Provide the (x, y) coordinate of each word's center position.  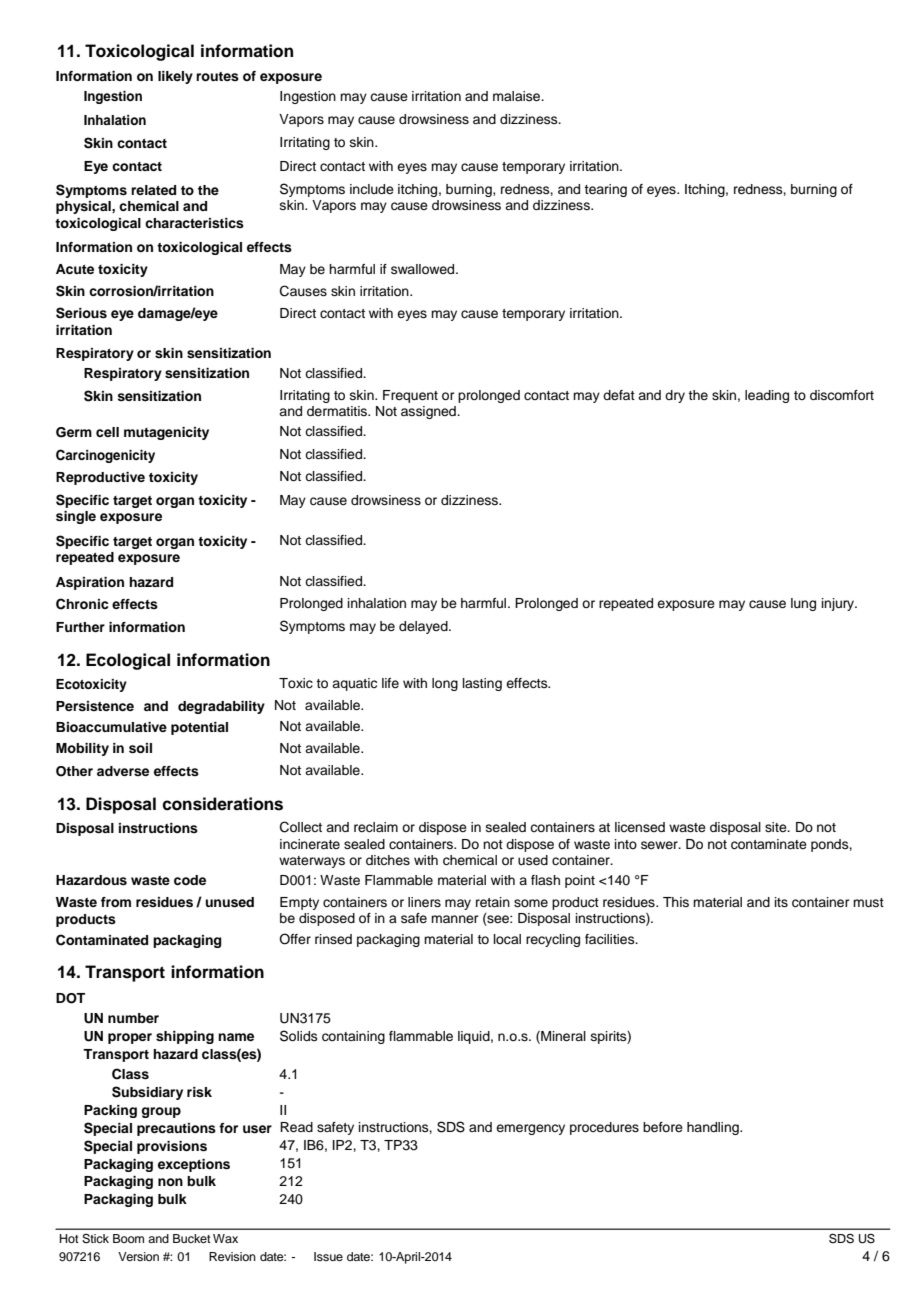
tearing (605, 190)
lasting (482, 684)
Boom (128, 1238)
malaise (518, 96)
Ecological (128, 661)
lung (803, 604)
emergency (530, 1129)
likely (175, 77)
